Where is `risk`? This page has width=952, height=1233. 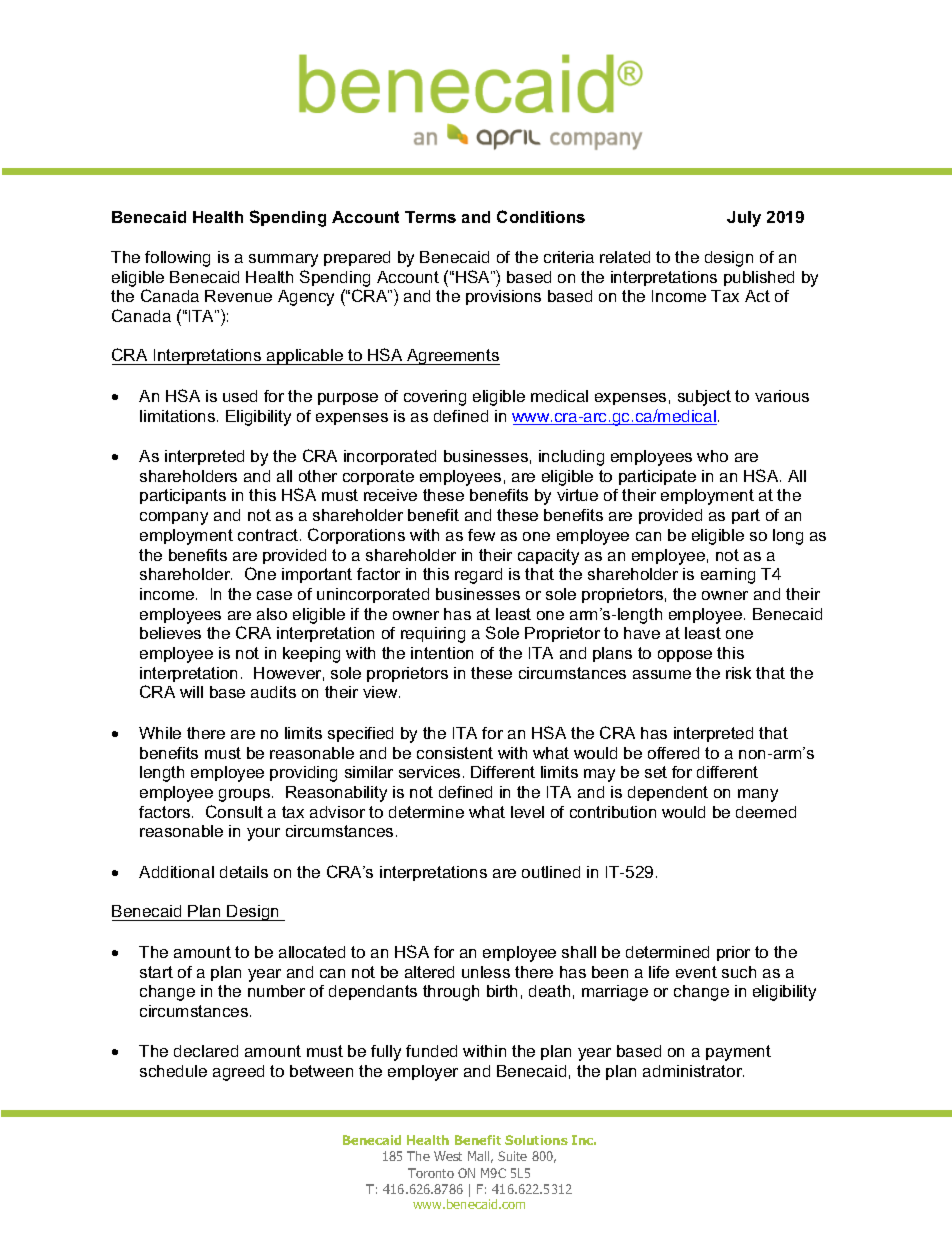
risk is located at coordinates (738, 673).
